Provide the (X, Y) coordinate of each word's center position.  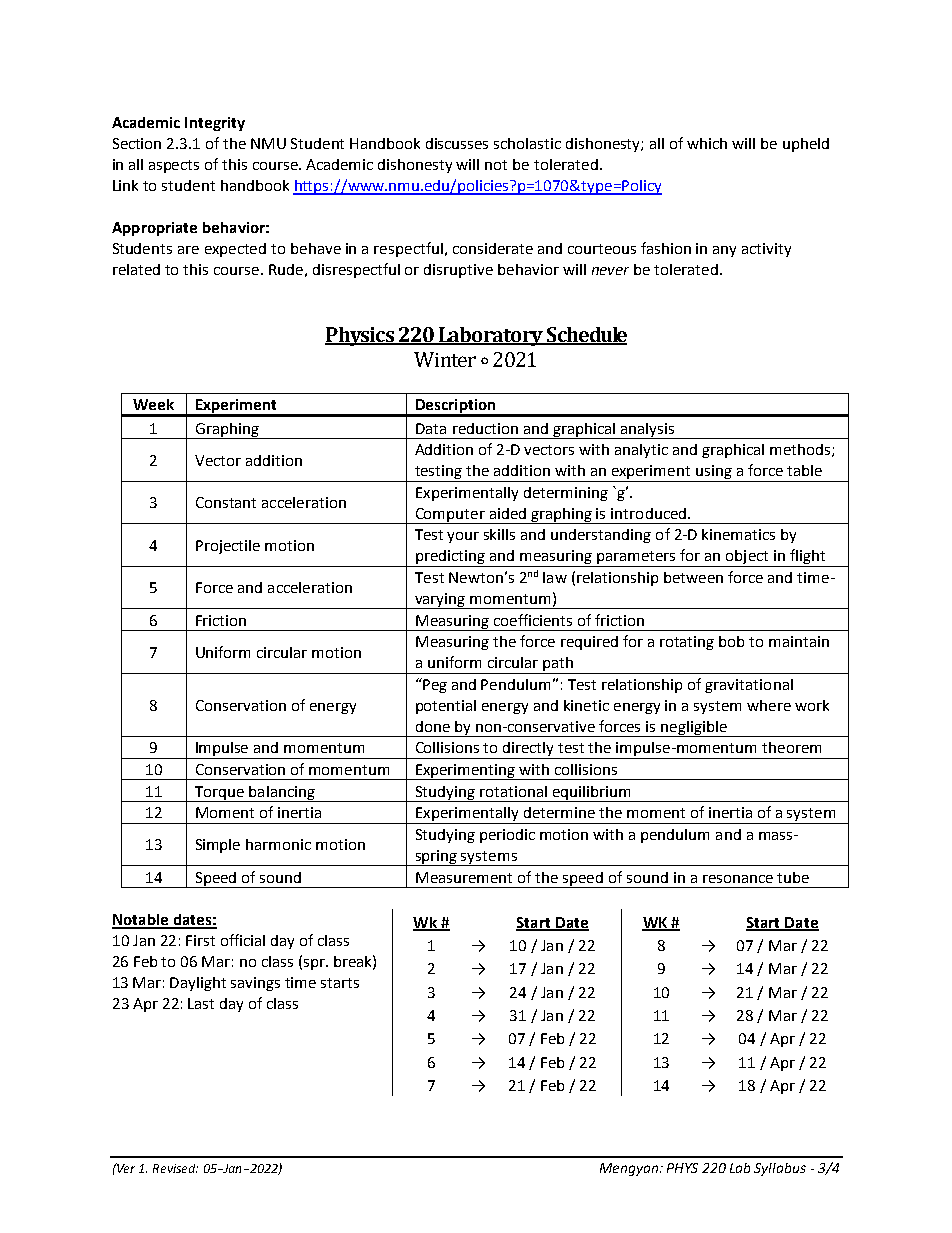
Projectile (228, 547)
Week (153, 404)
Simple (218, 846)
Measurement (464, 877)
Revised (175, 1168)
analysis (647, 431)
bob (731, 641)
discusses (457, 143)
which (707, 143)
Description (456, 407)
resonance (738, 879)
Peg (434, 685)
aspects (174, 166)
